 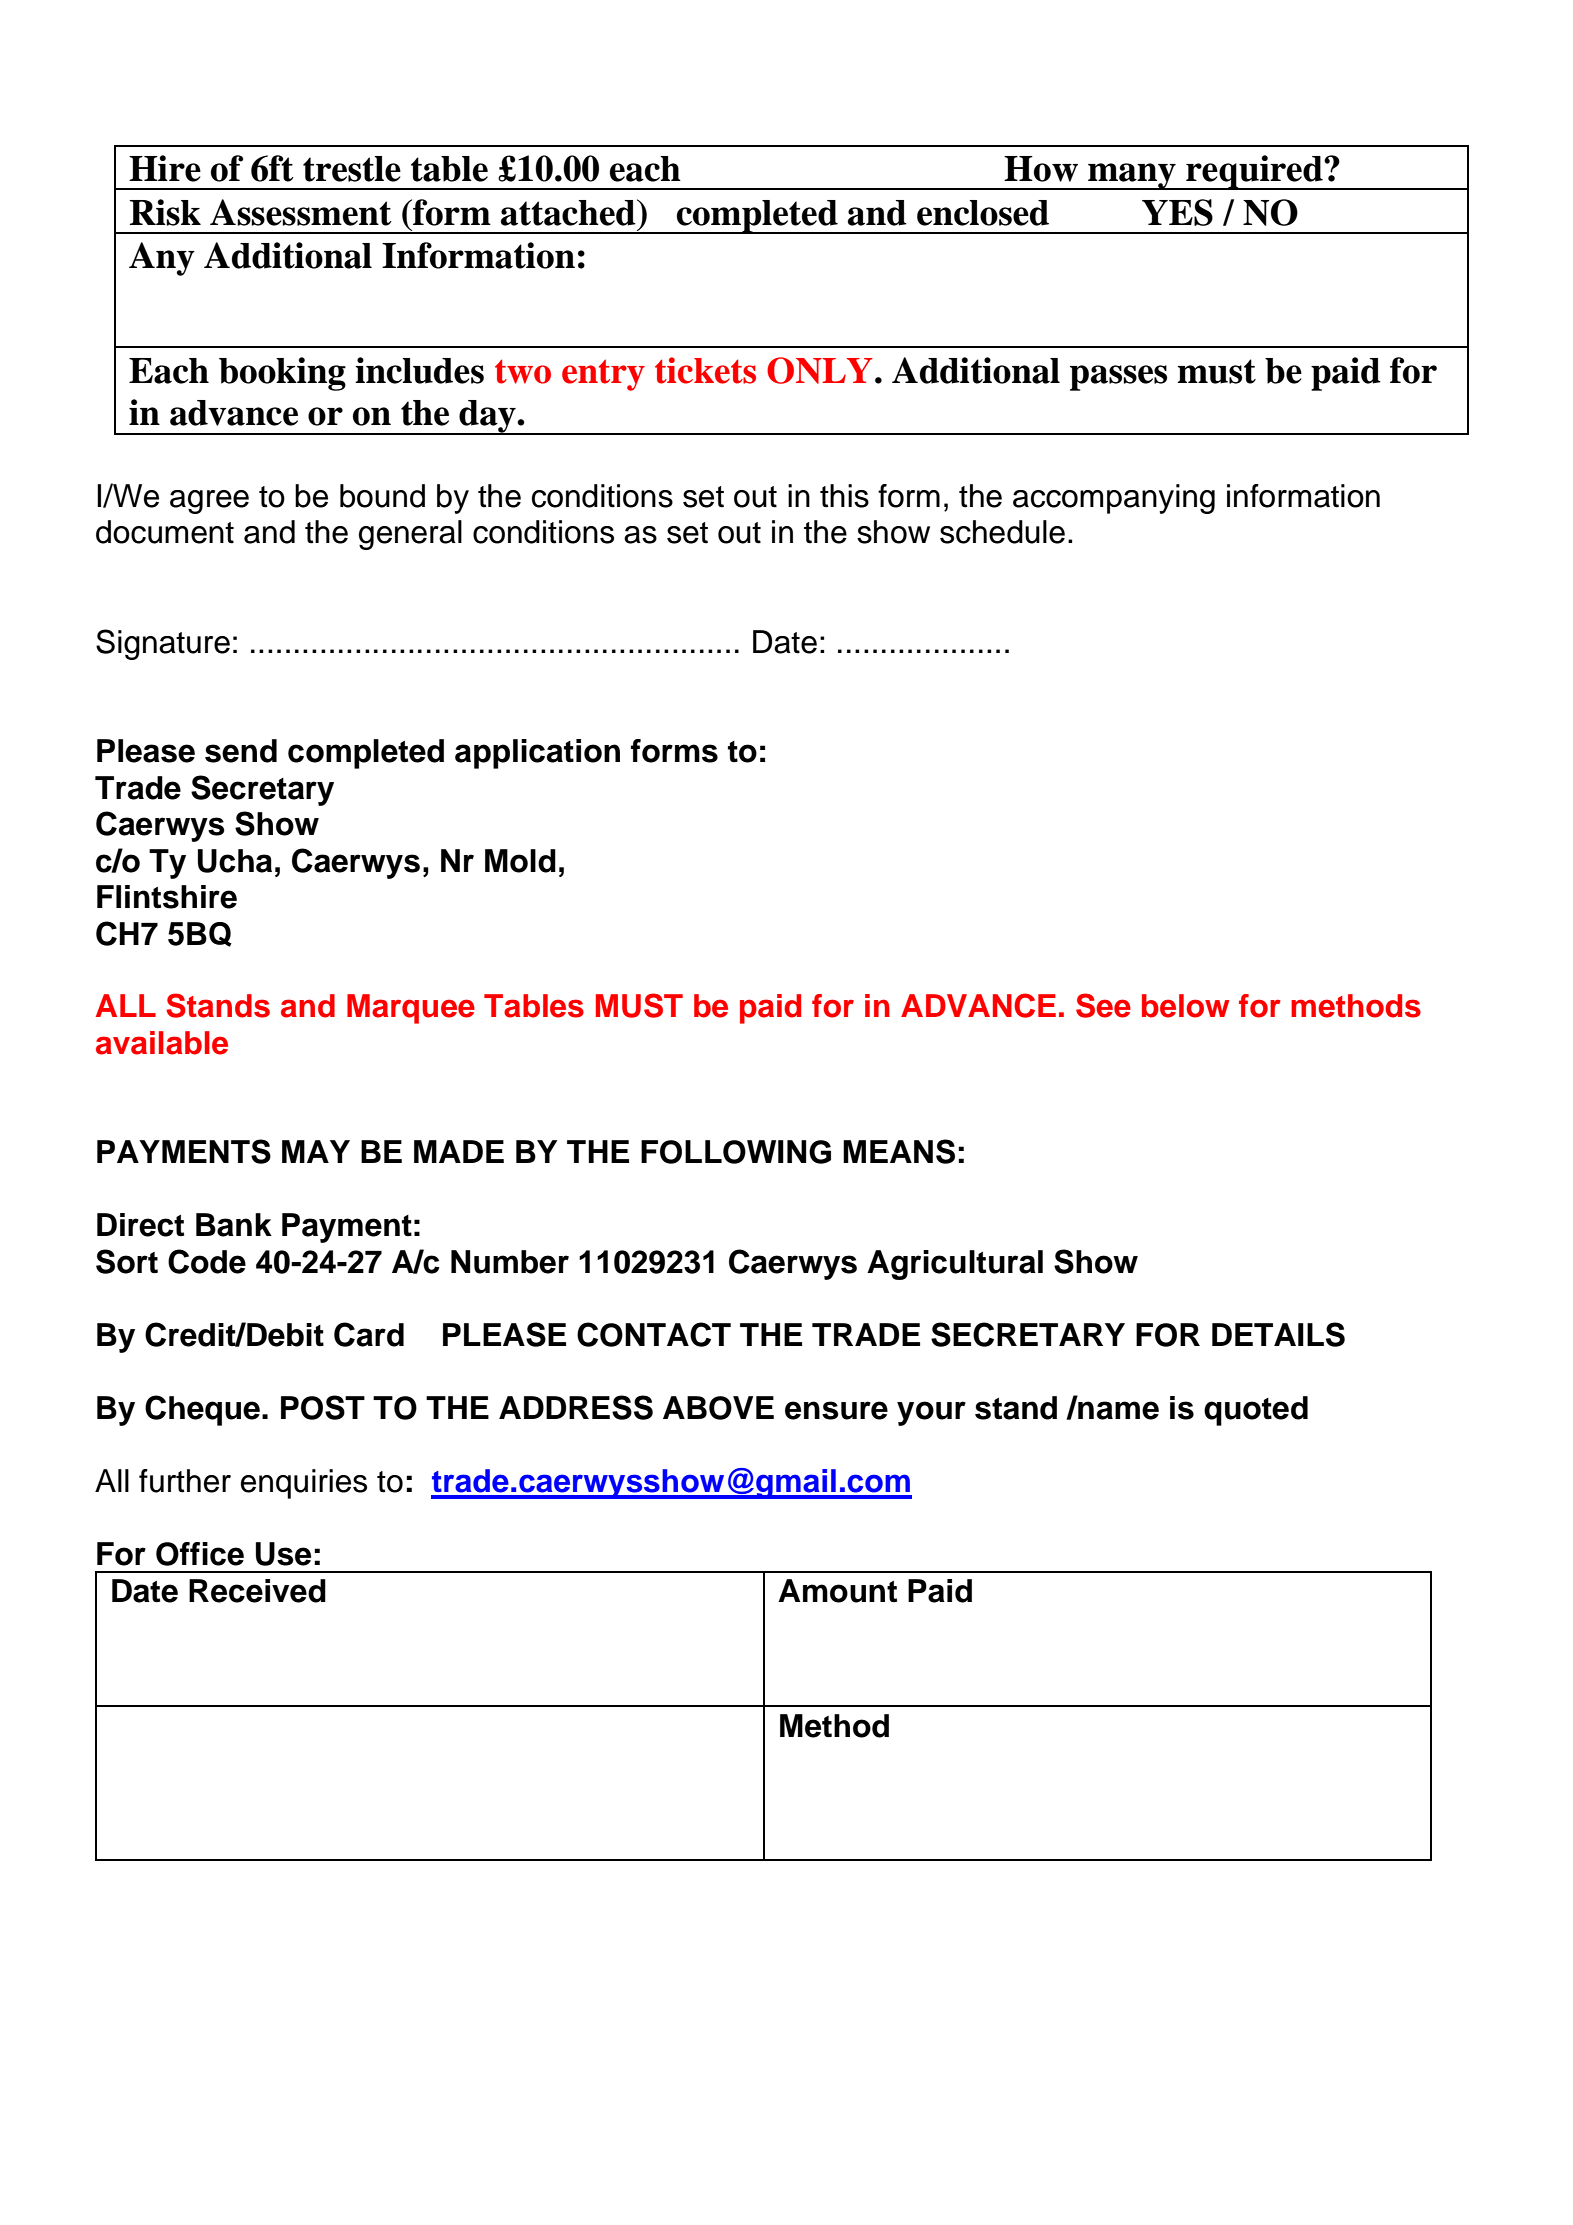 I want to click on See, so click(x=1103, y=1005).
